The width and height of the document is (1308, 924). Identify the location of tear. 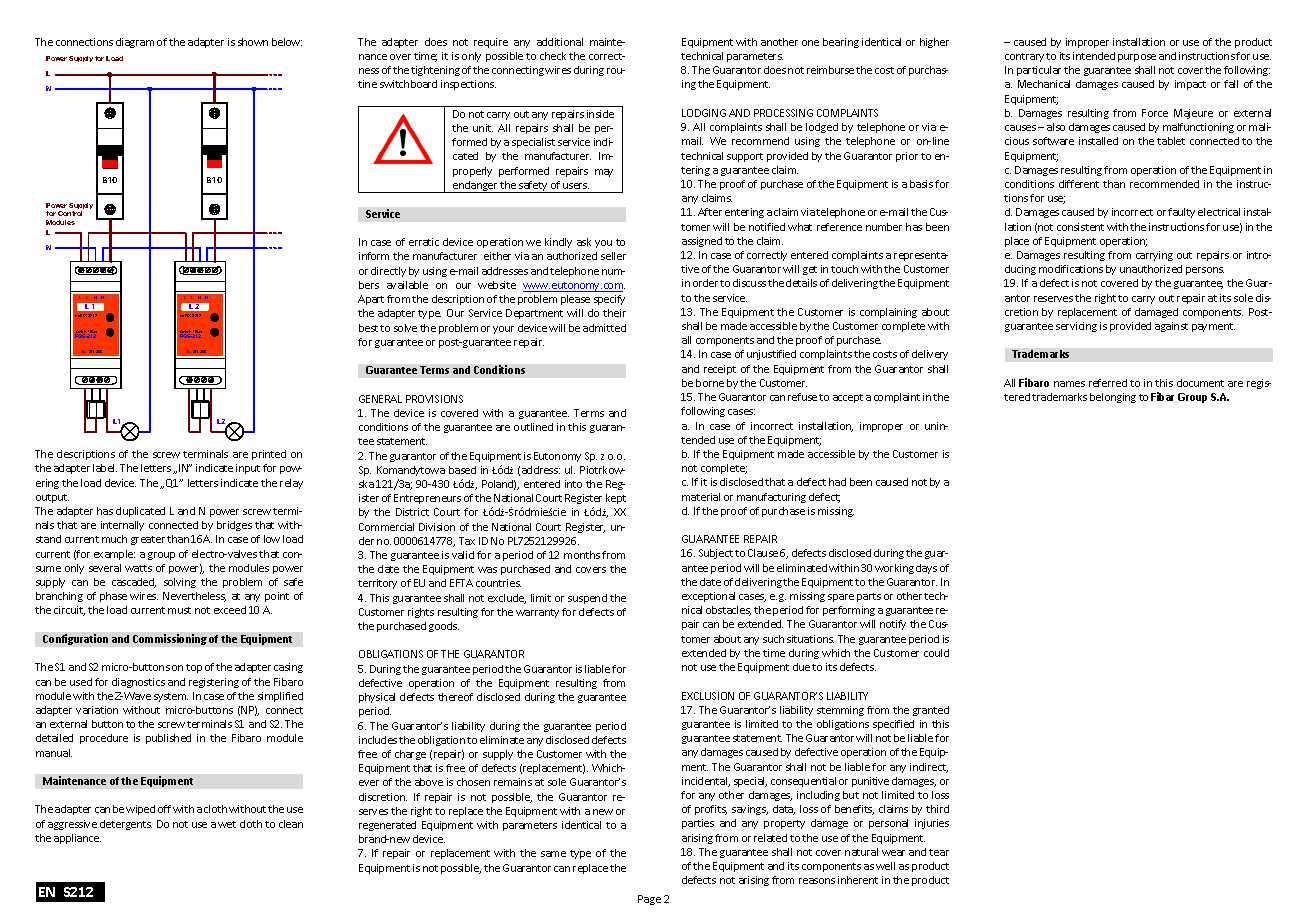
(939, 852).
